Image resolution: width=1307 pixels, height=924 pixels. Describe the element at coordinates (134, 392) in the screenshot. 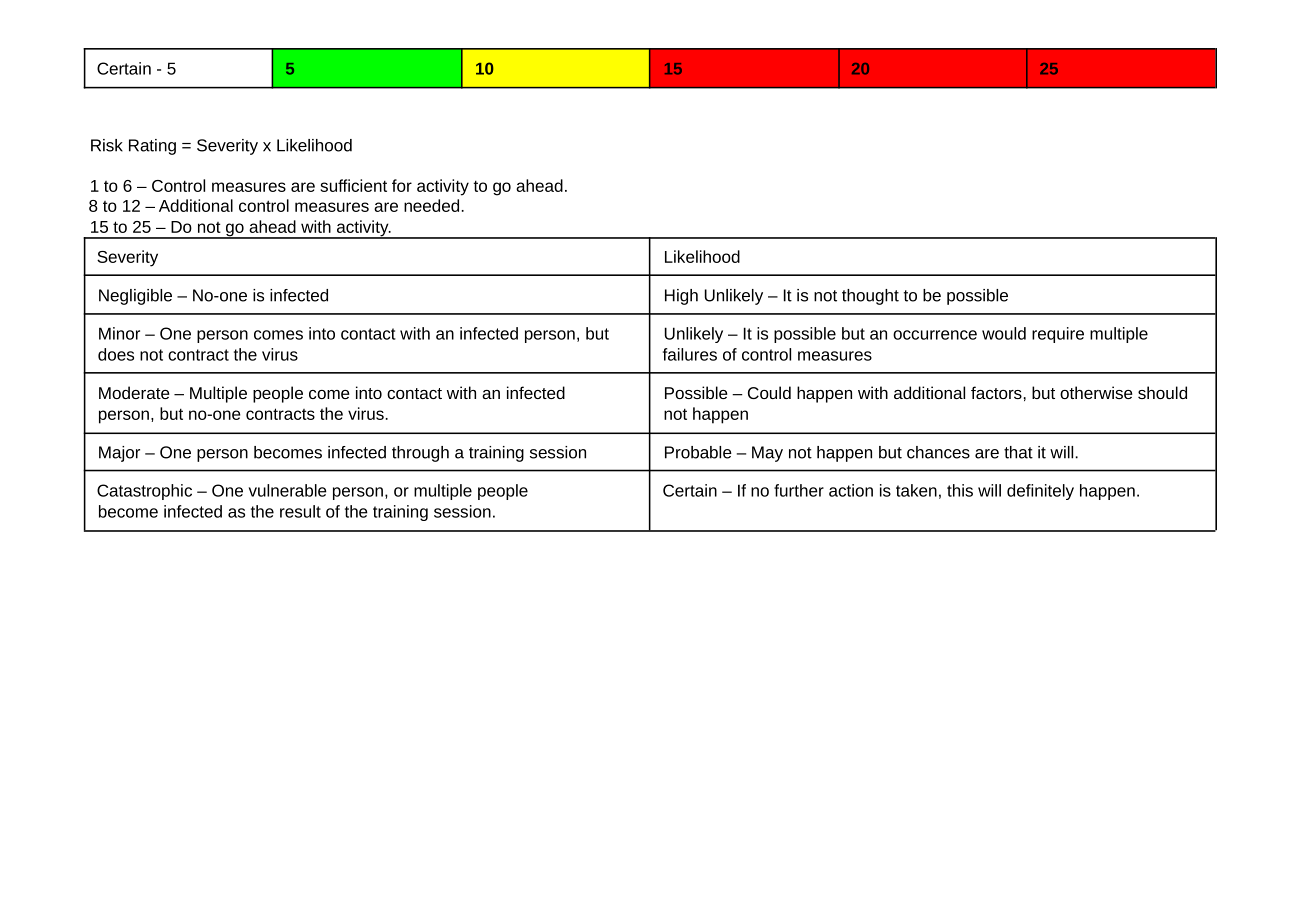

I see `Moderate` at that location.
